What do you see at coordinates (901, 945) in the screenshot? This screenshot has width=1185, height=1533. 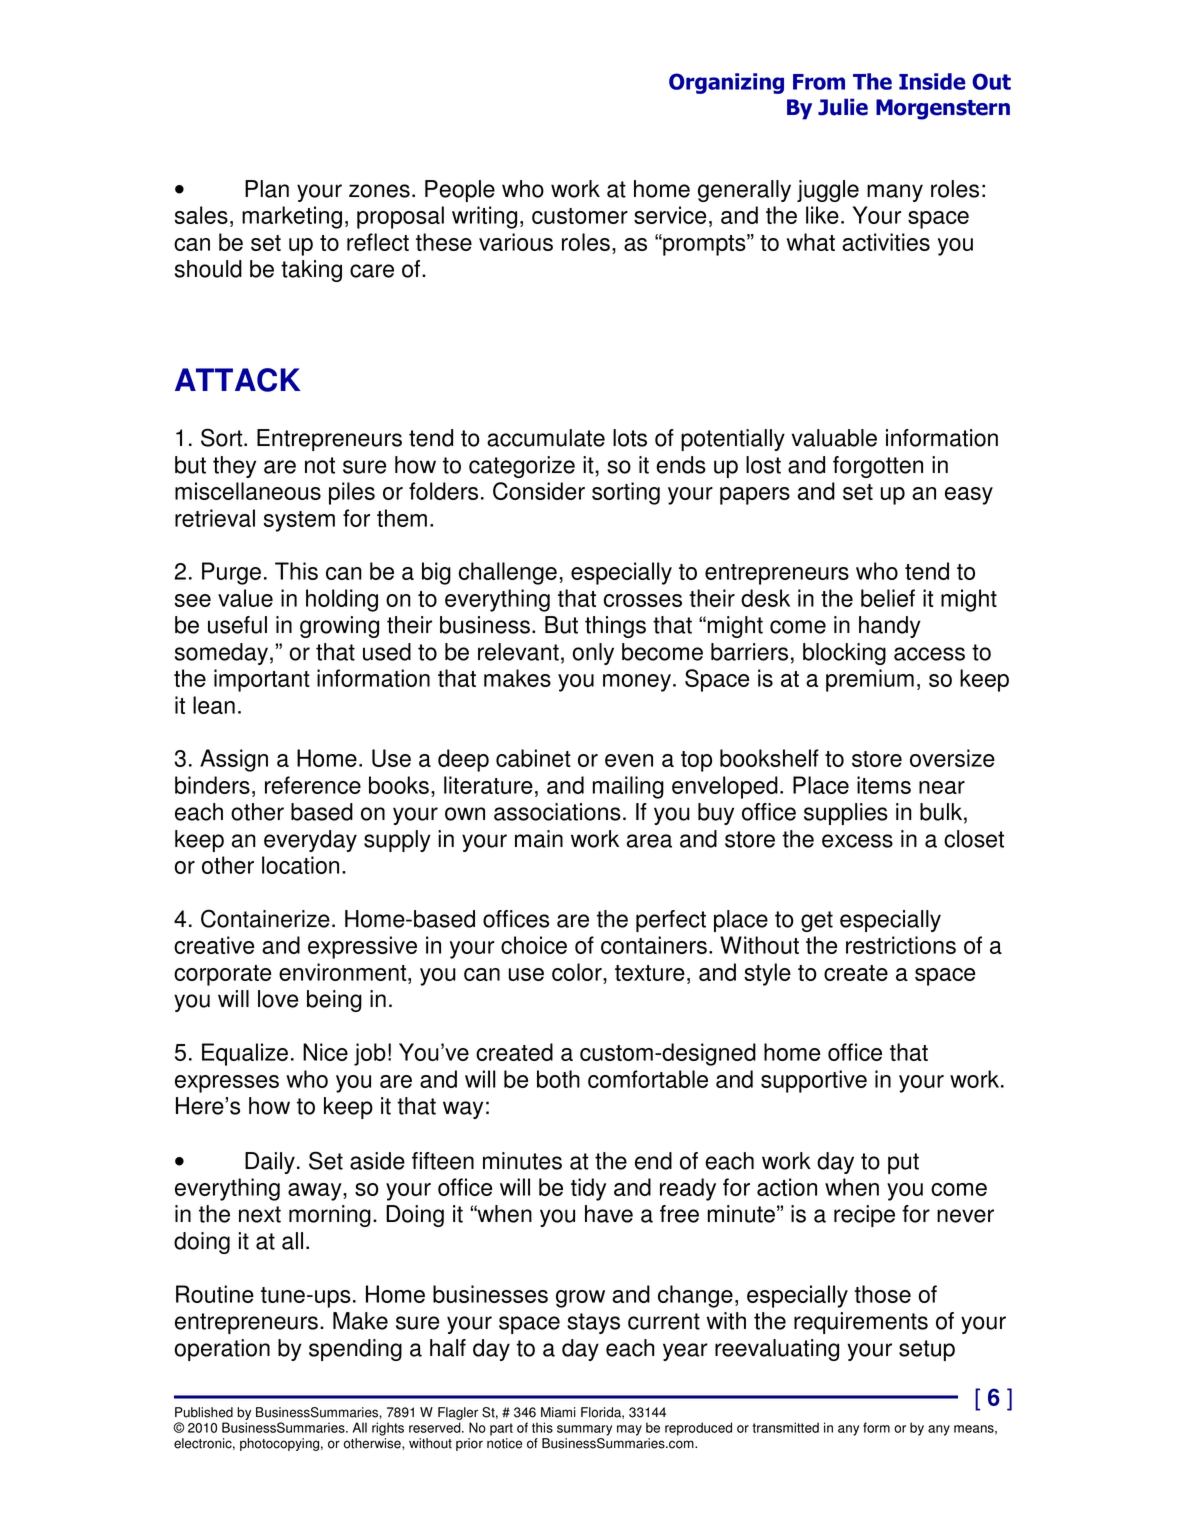 I see `restrictions` at bounding box center [901, 945].
